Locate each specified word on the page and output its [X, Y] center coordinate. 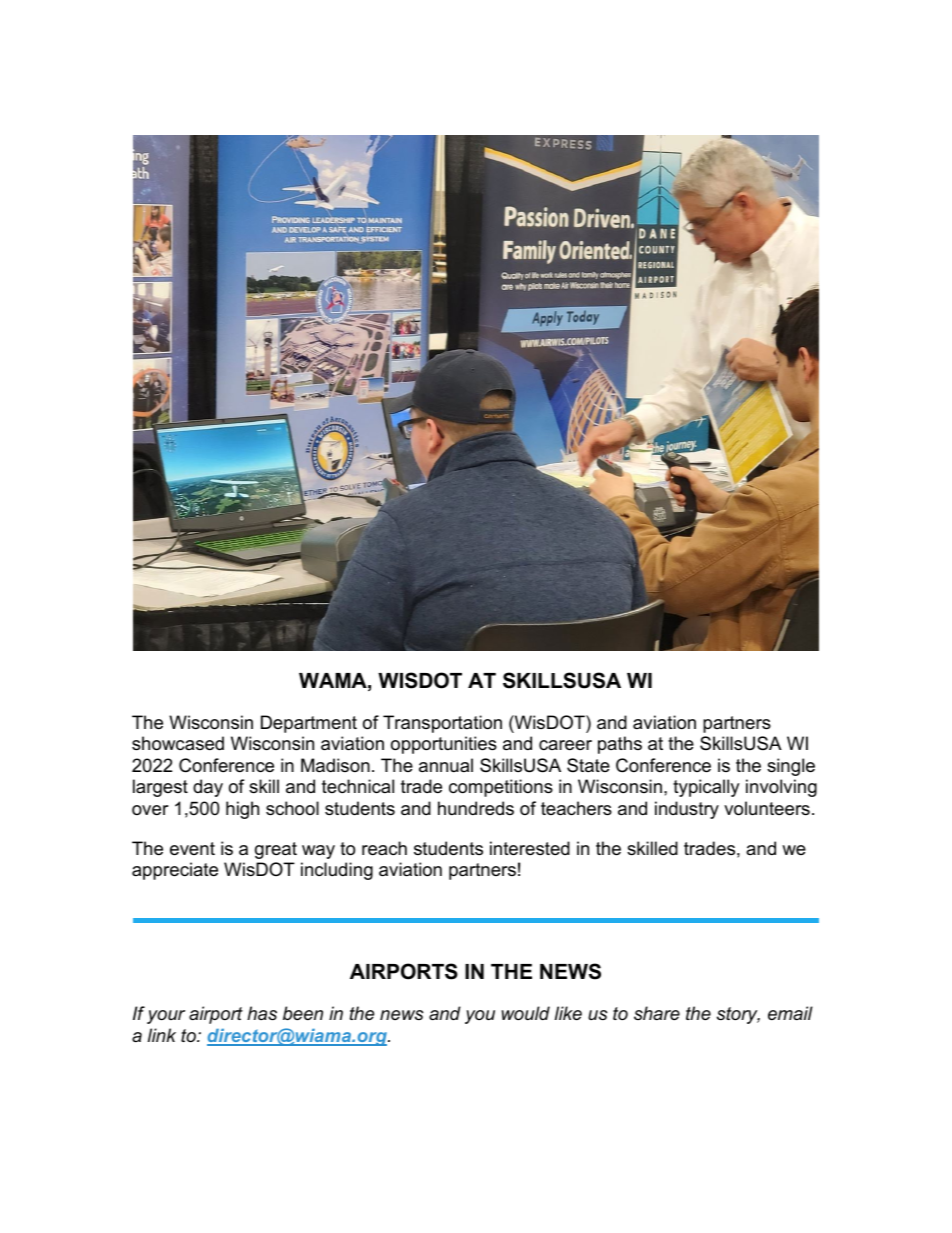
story [738, 1015]
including [337, 871]
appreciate [175, 871]
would [526, 1013]
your [166, 1017]
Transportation [442, 724]
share [657, 1013]
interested [530, 848]
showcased [178, 743]
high [242, 810]
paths [620, 745]
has [262, 1013]
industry [687, 810]
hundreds [476, 808]
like [568, 1013]
